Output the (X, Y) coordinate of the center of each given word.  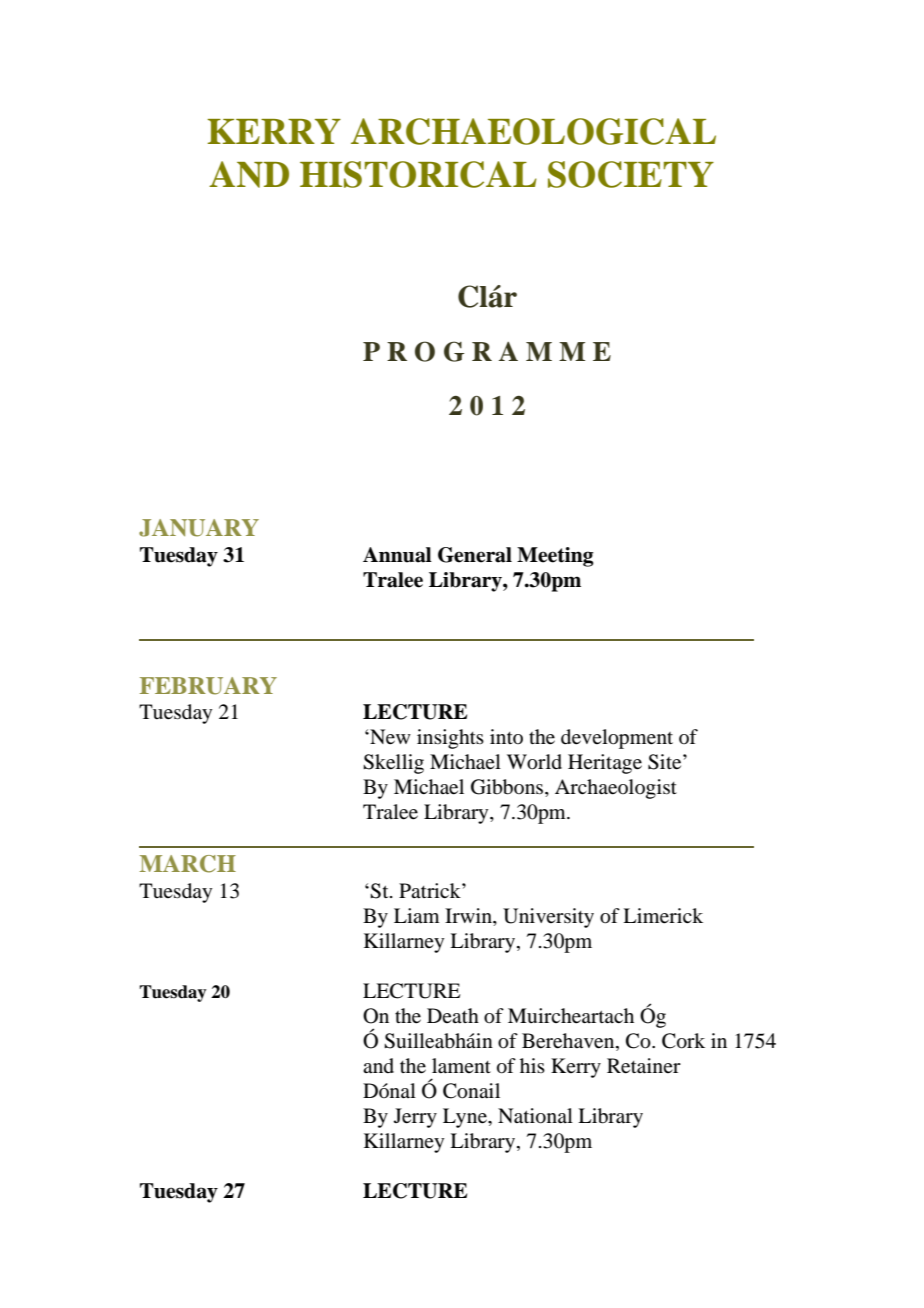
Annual (397, 555)
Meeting (555, 557)
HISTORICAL (418, 174)
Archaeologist (616, 789)
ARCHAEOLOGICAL (533, 131)
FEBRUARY (208, 686)
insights (450, 739)
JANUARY (199, 528)
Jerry (415, 1118)
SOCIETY (631, 174)
